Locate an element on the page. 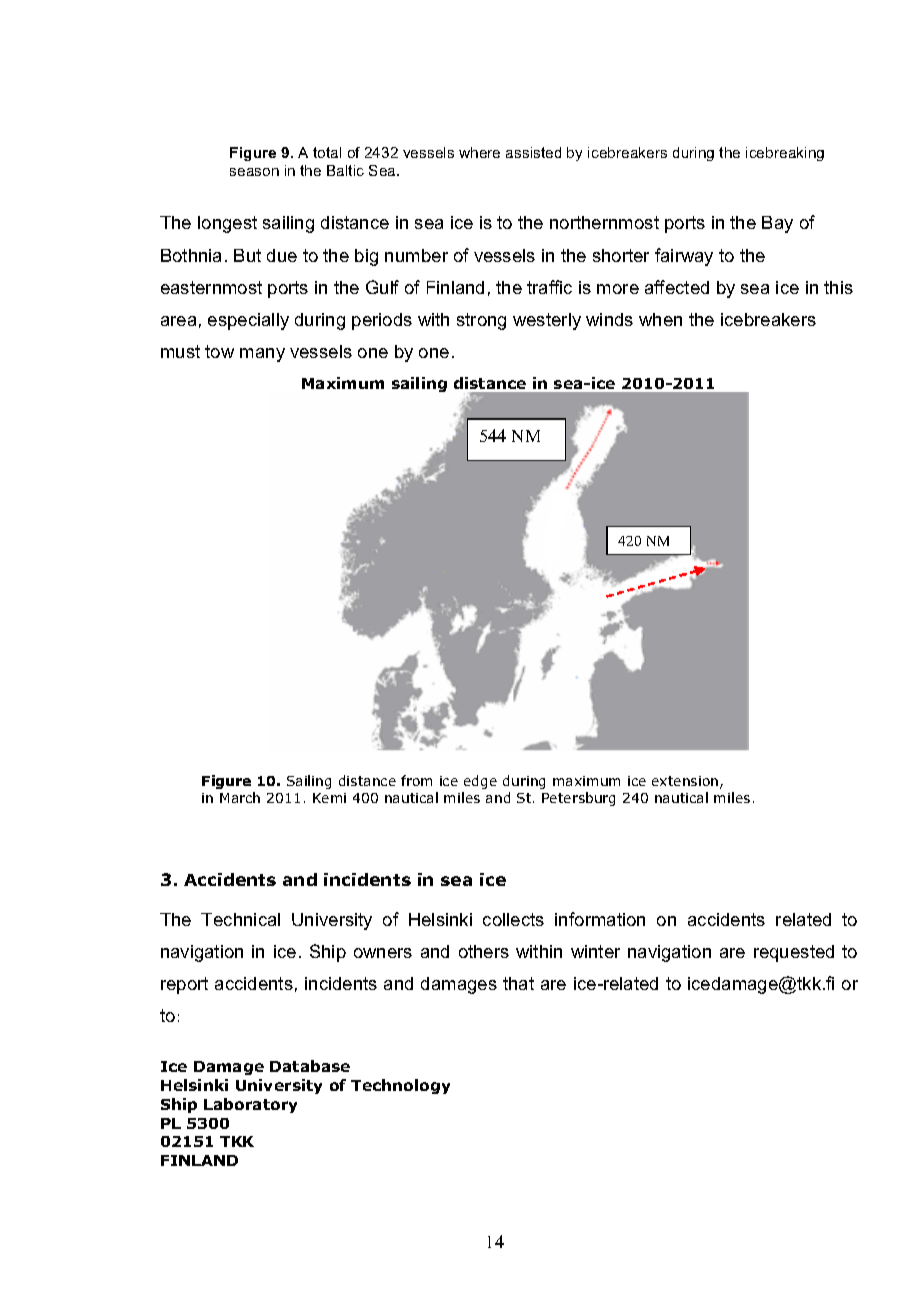 Image resolution: width=924 pixels, height=1308 pixels. collects is located at coordinates (513, 919).
